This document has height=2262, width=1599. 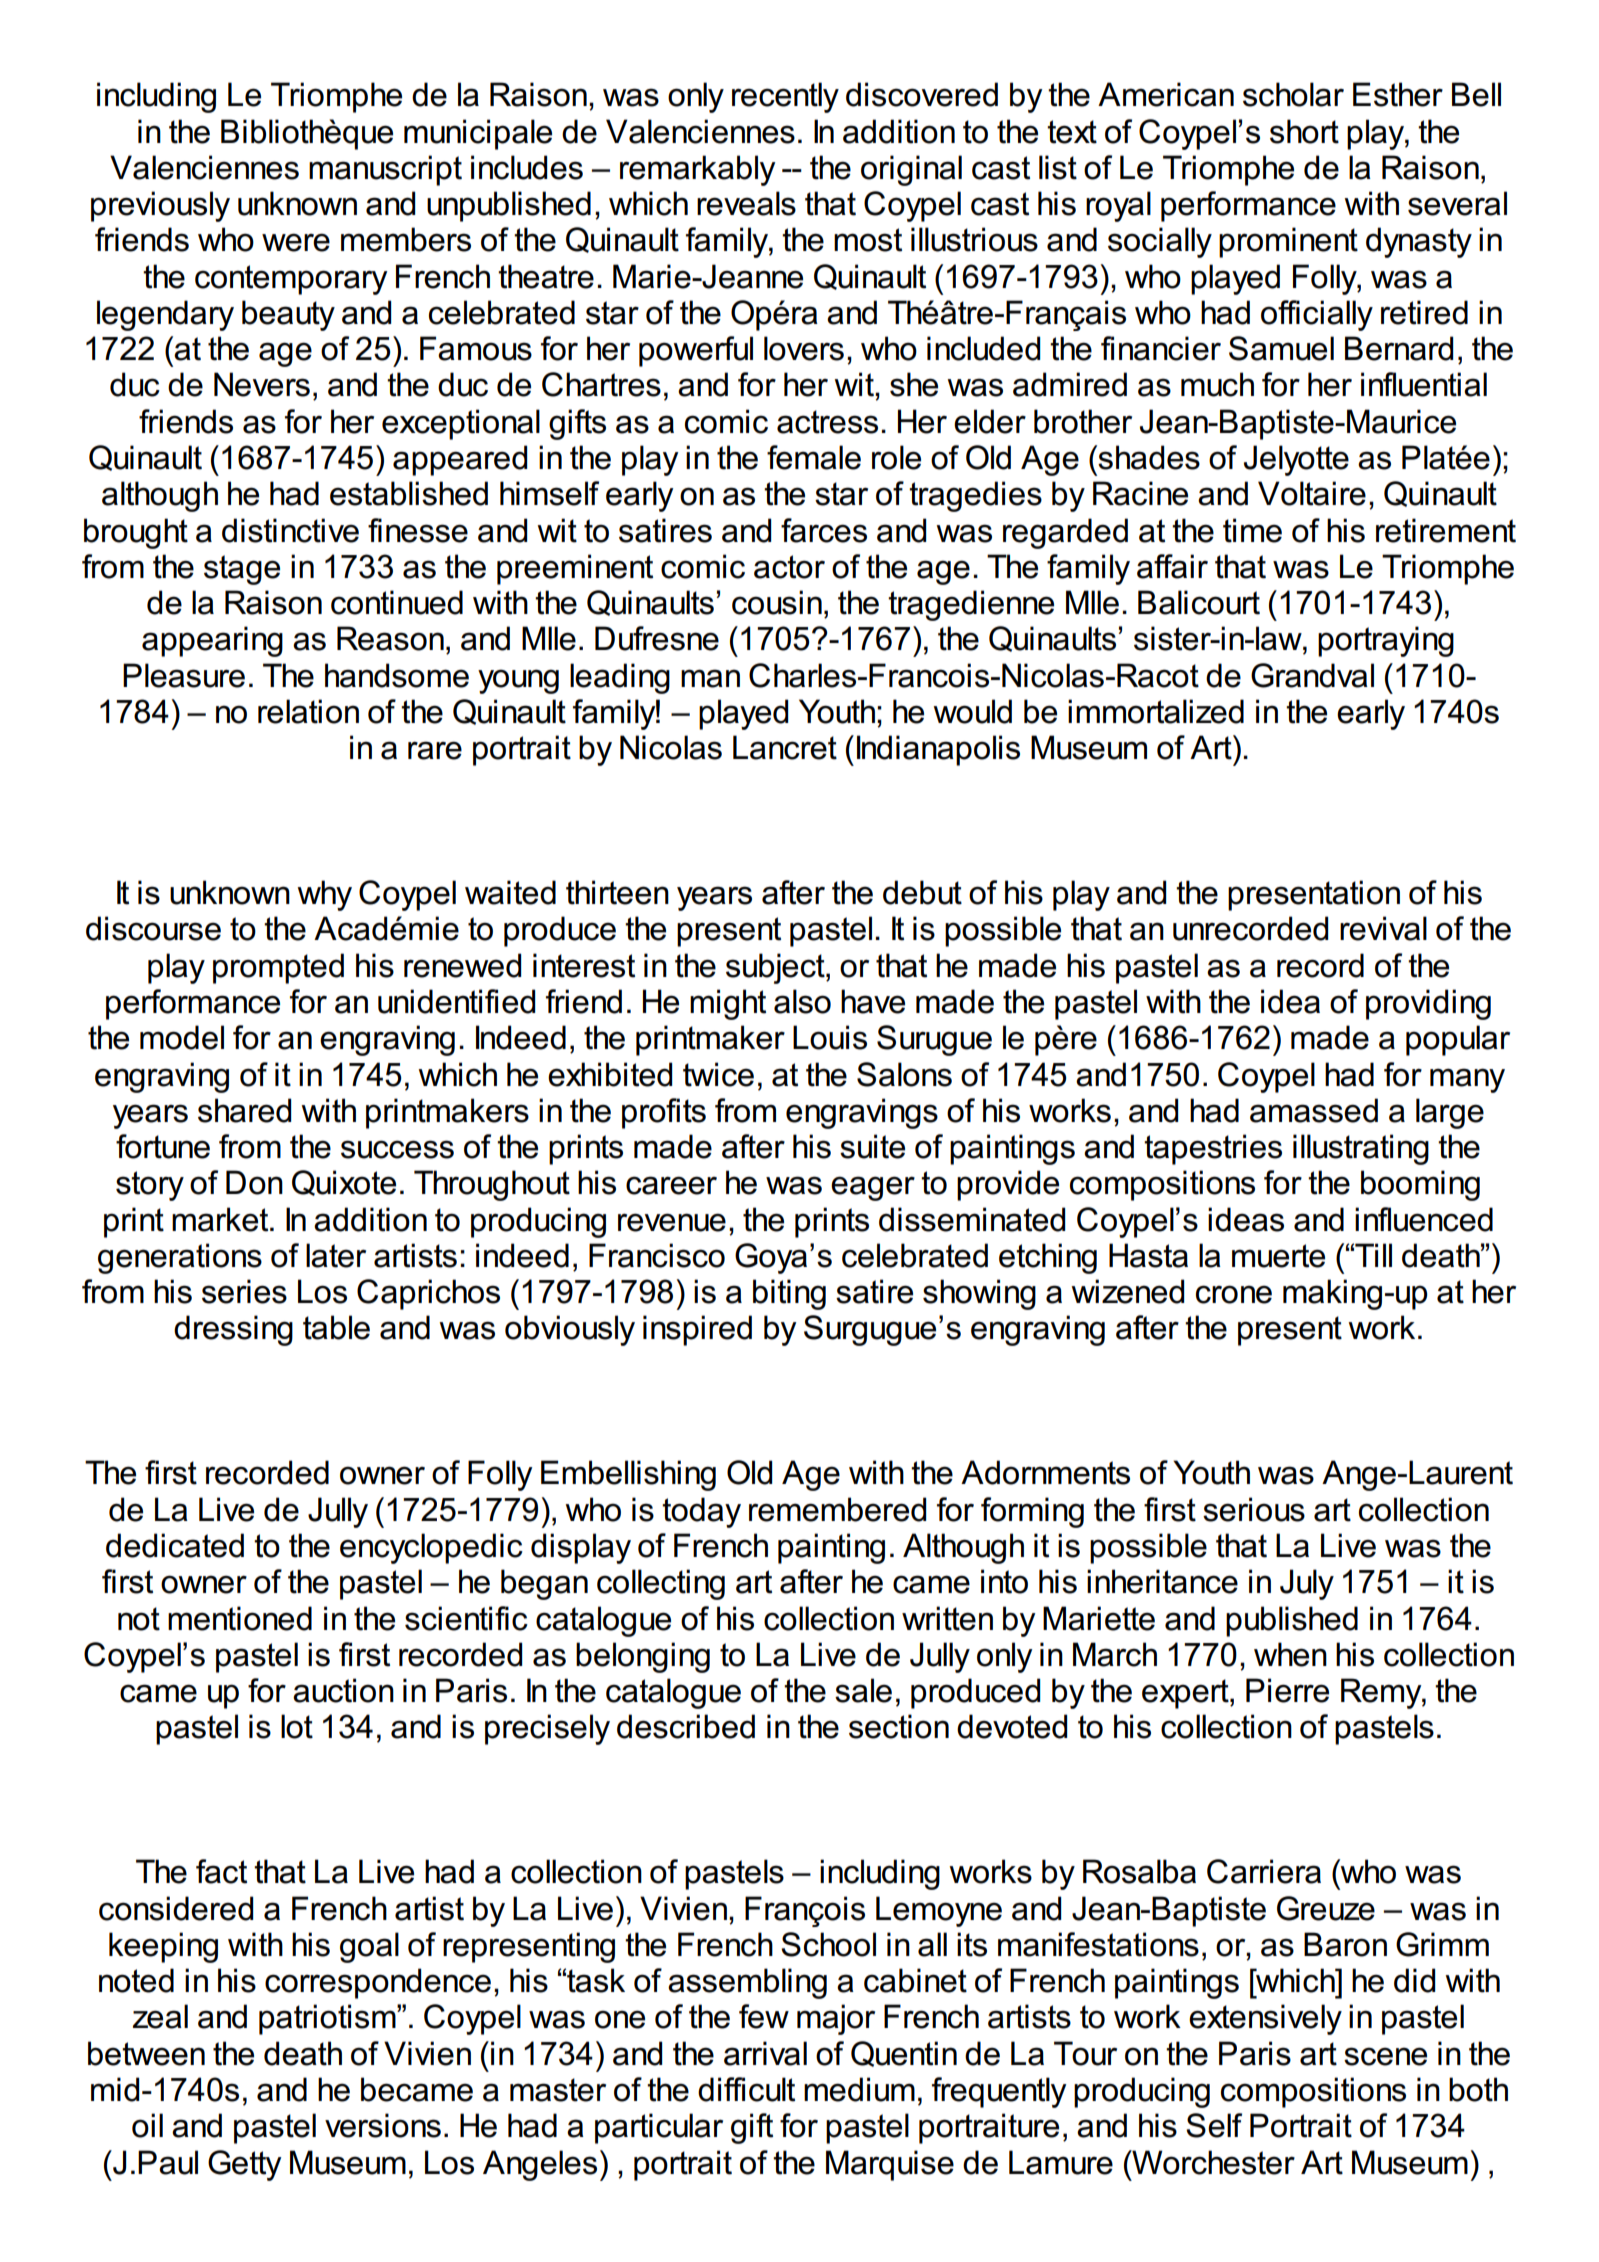 I want to click on sale, so click(x=863, y=1690).
